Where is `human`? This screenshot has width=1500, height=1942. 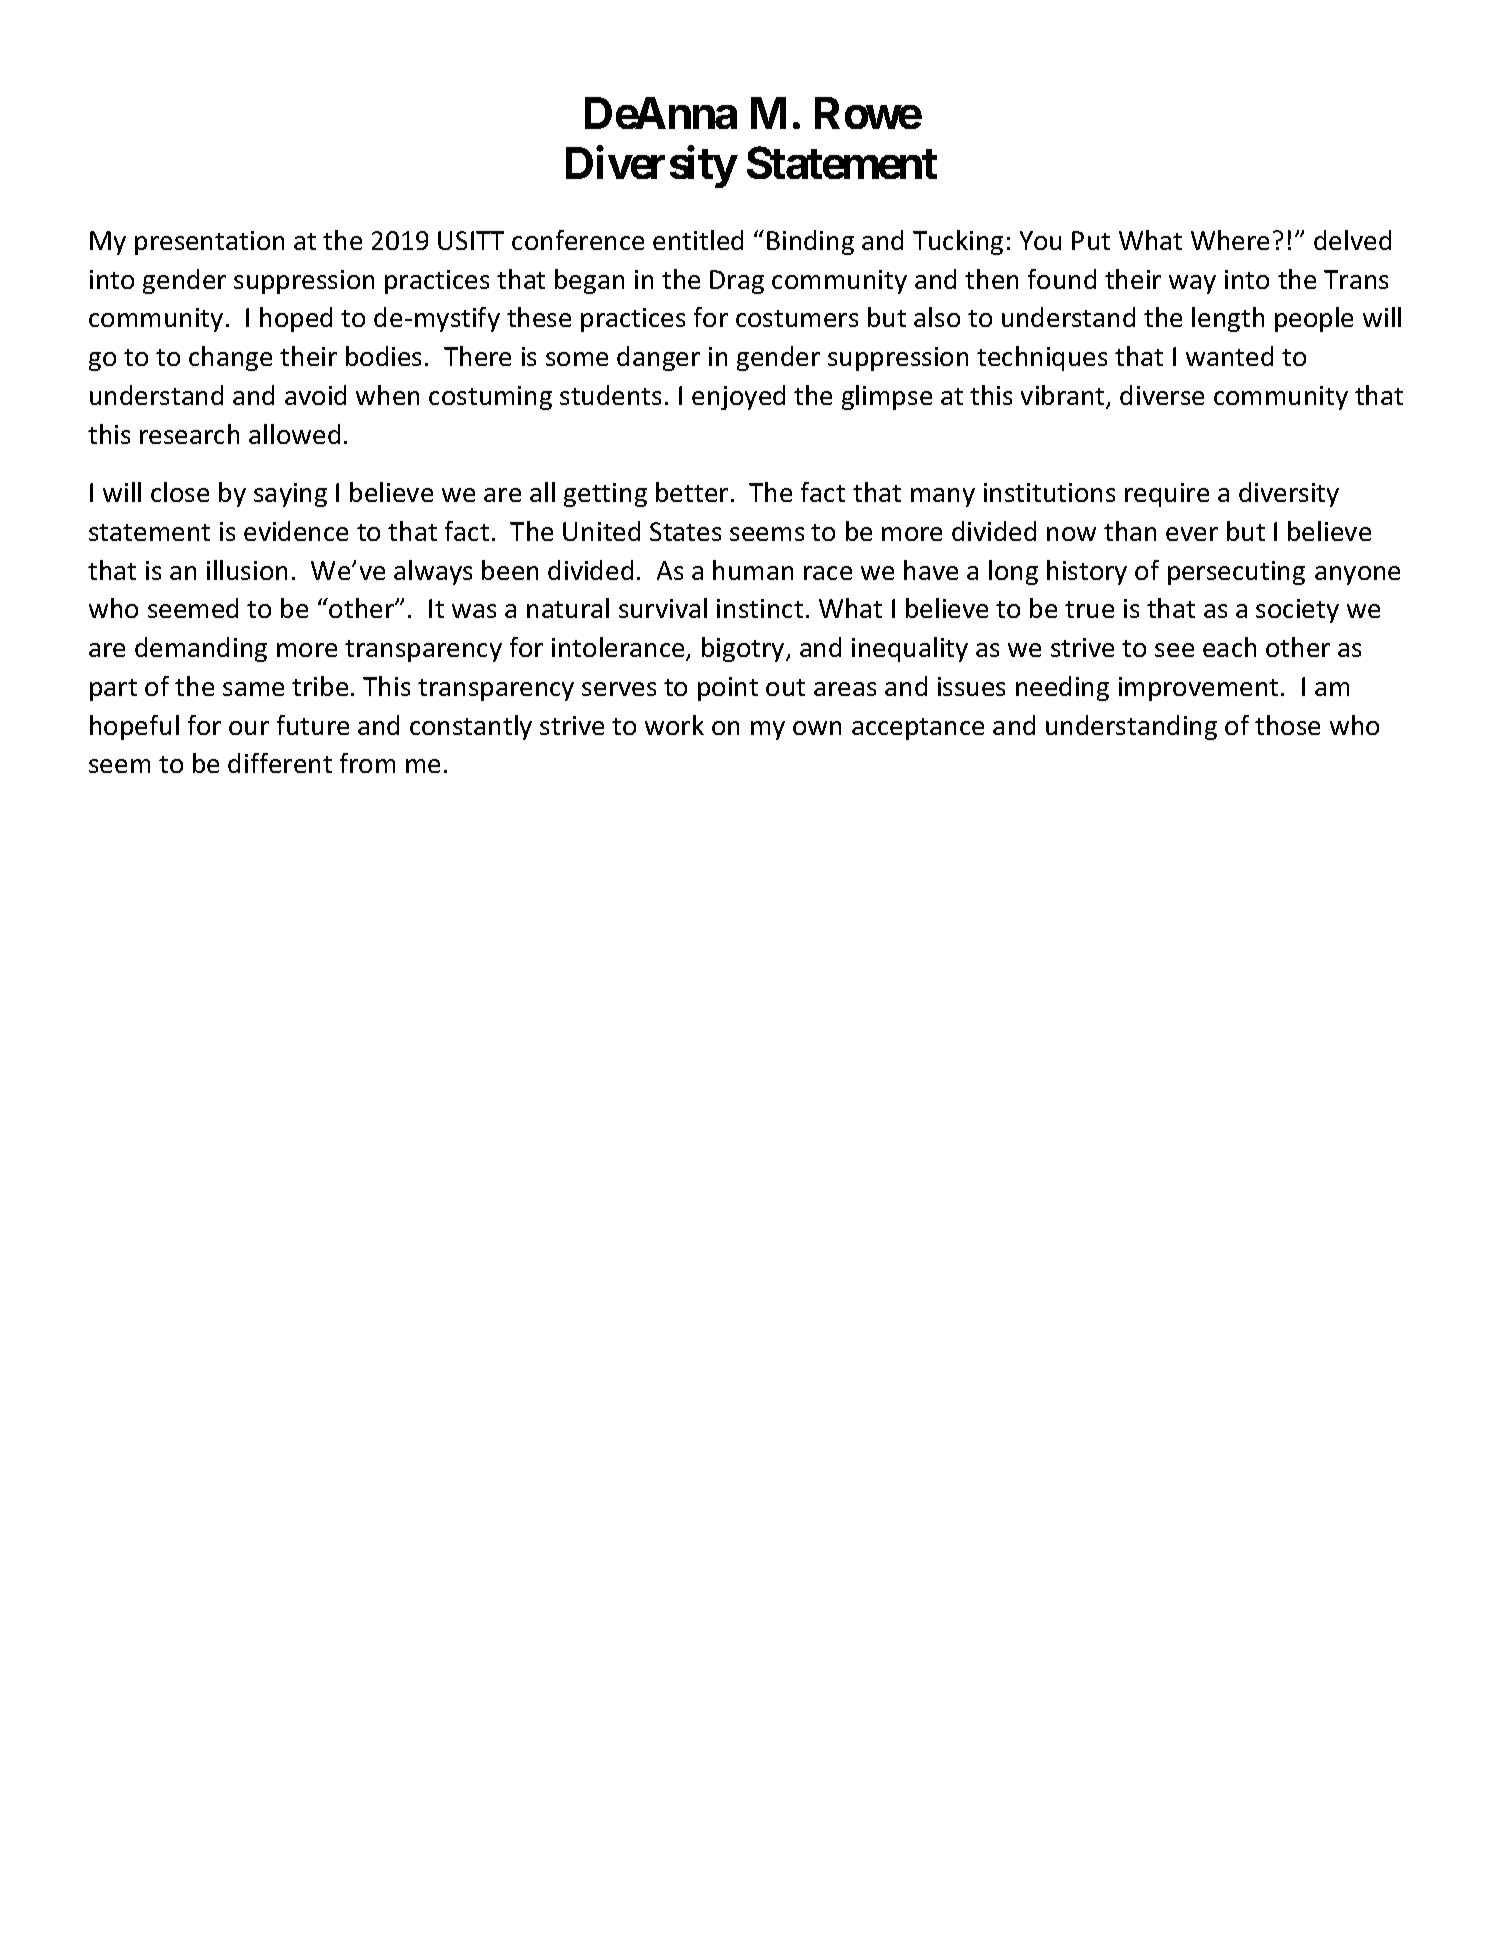 human is located at coordinates (753, 570).
